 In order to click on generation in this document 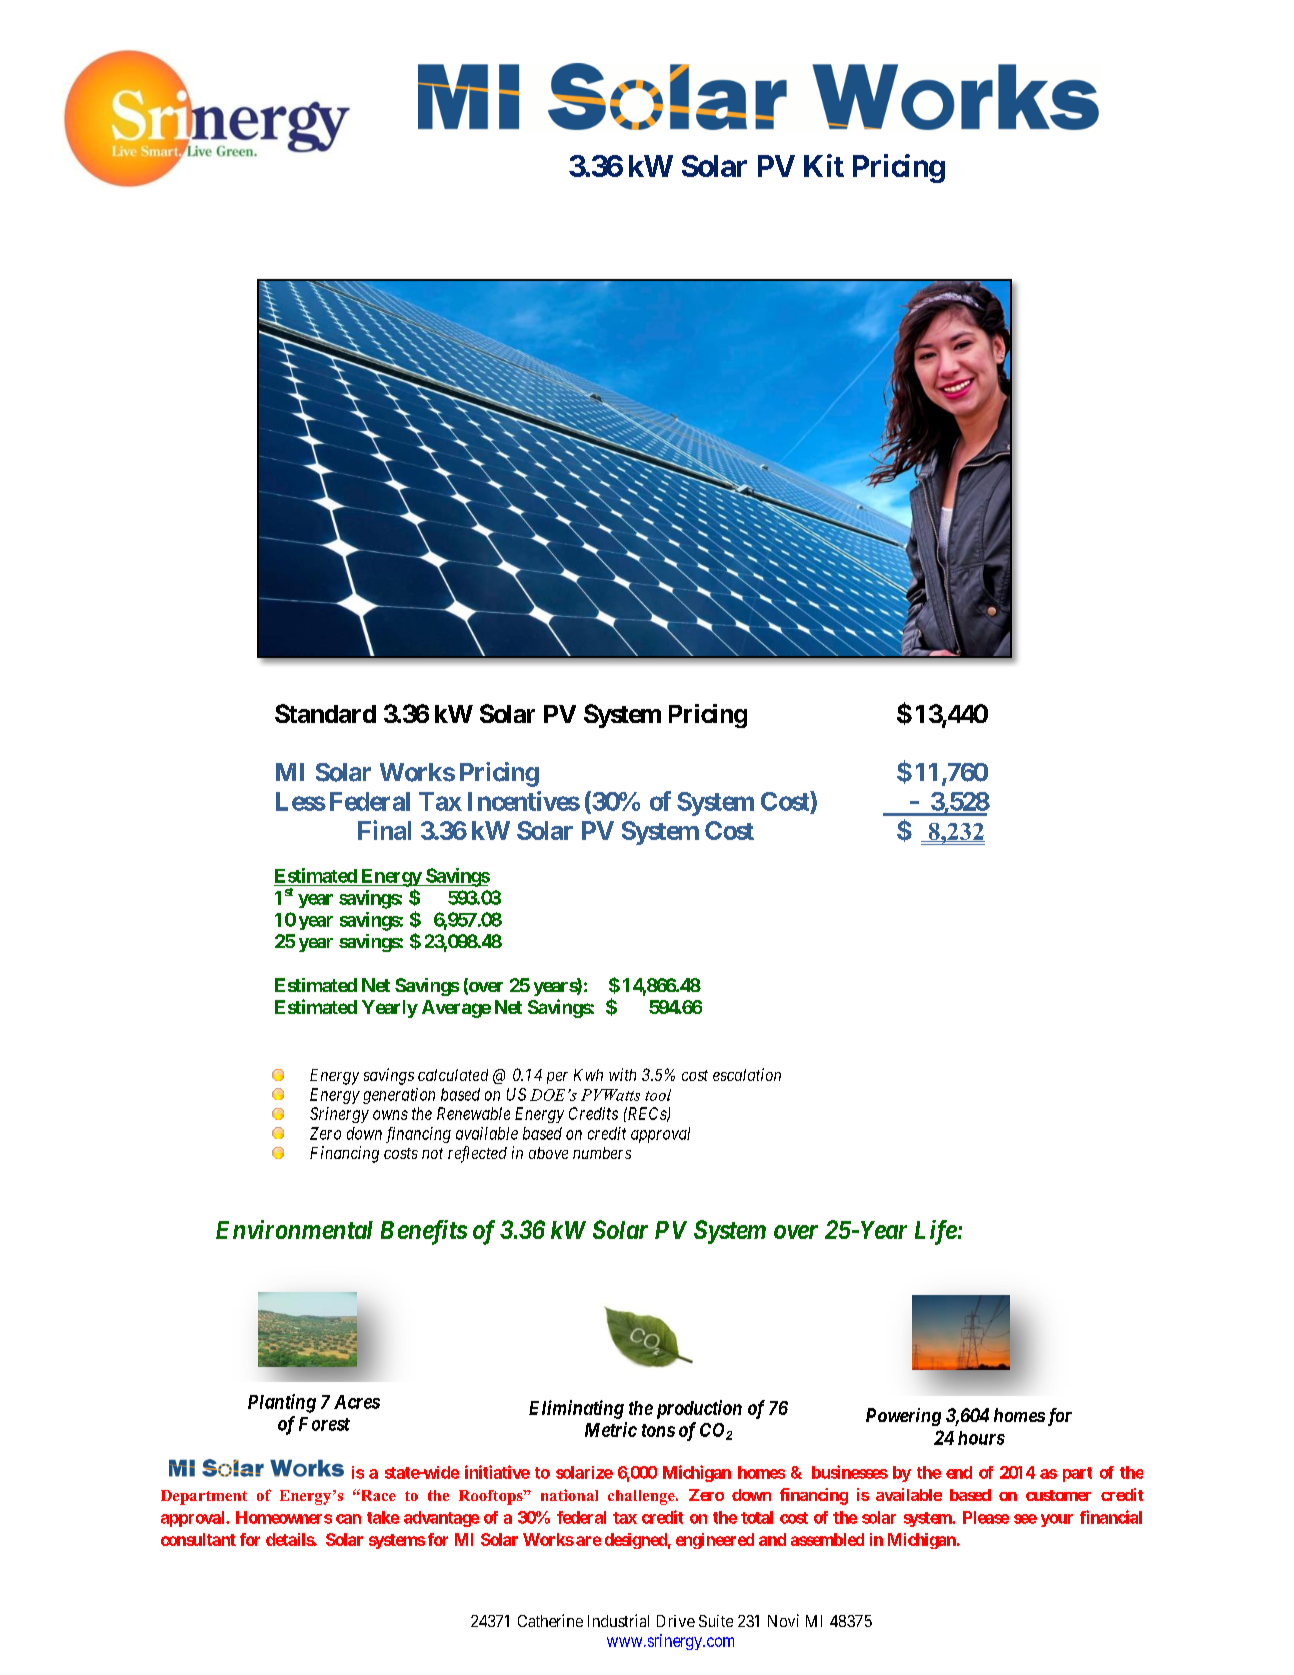, I will do `click(399, 1096)`.
